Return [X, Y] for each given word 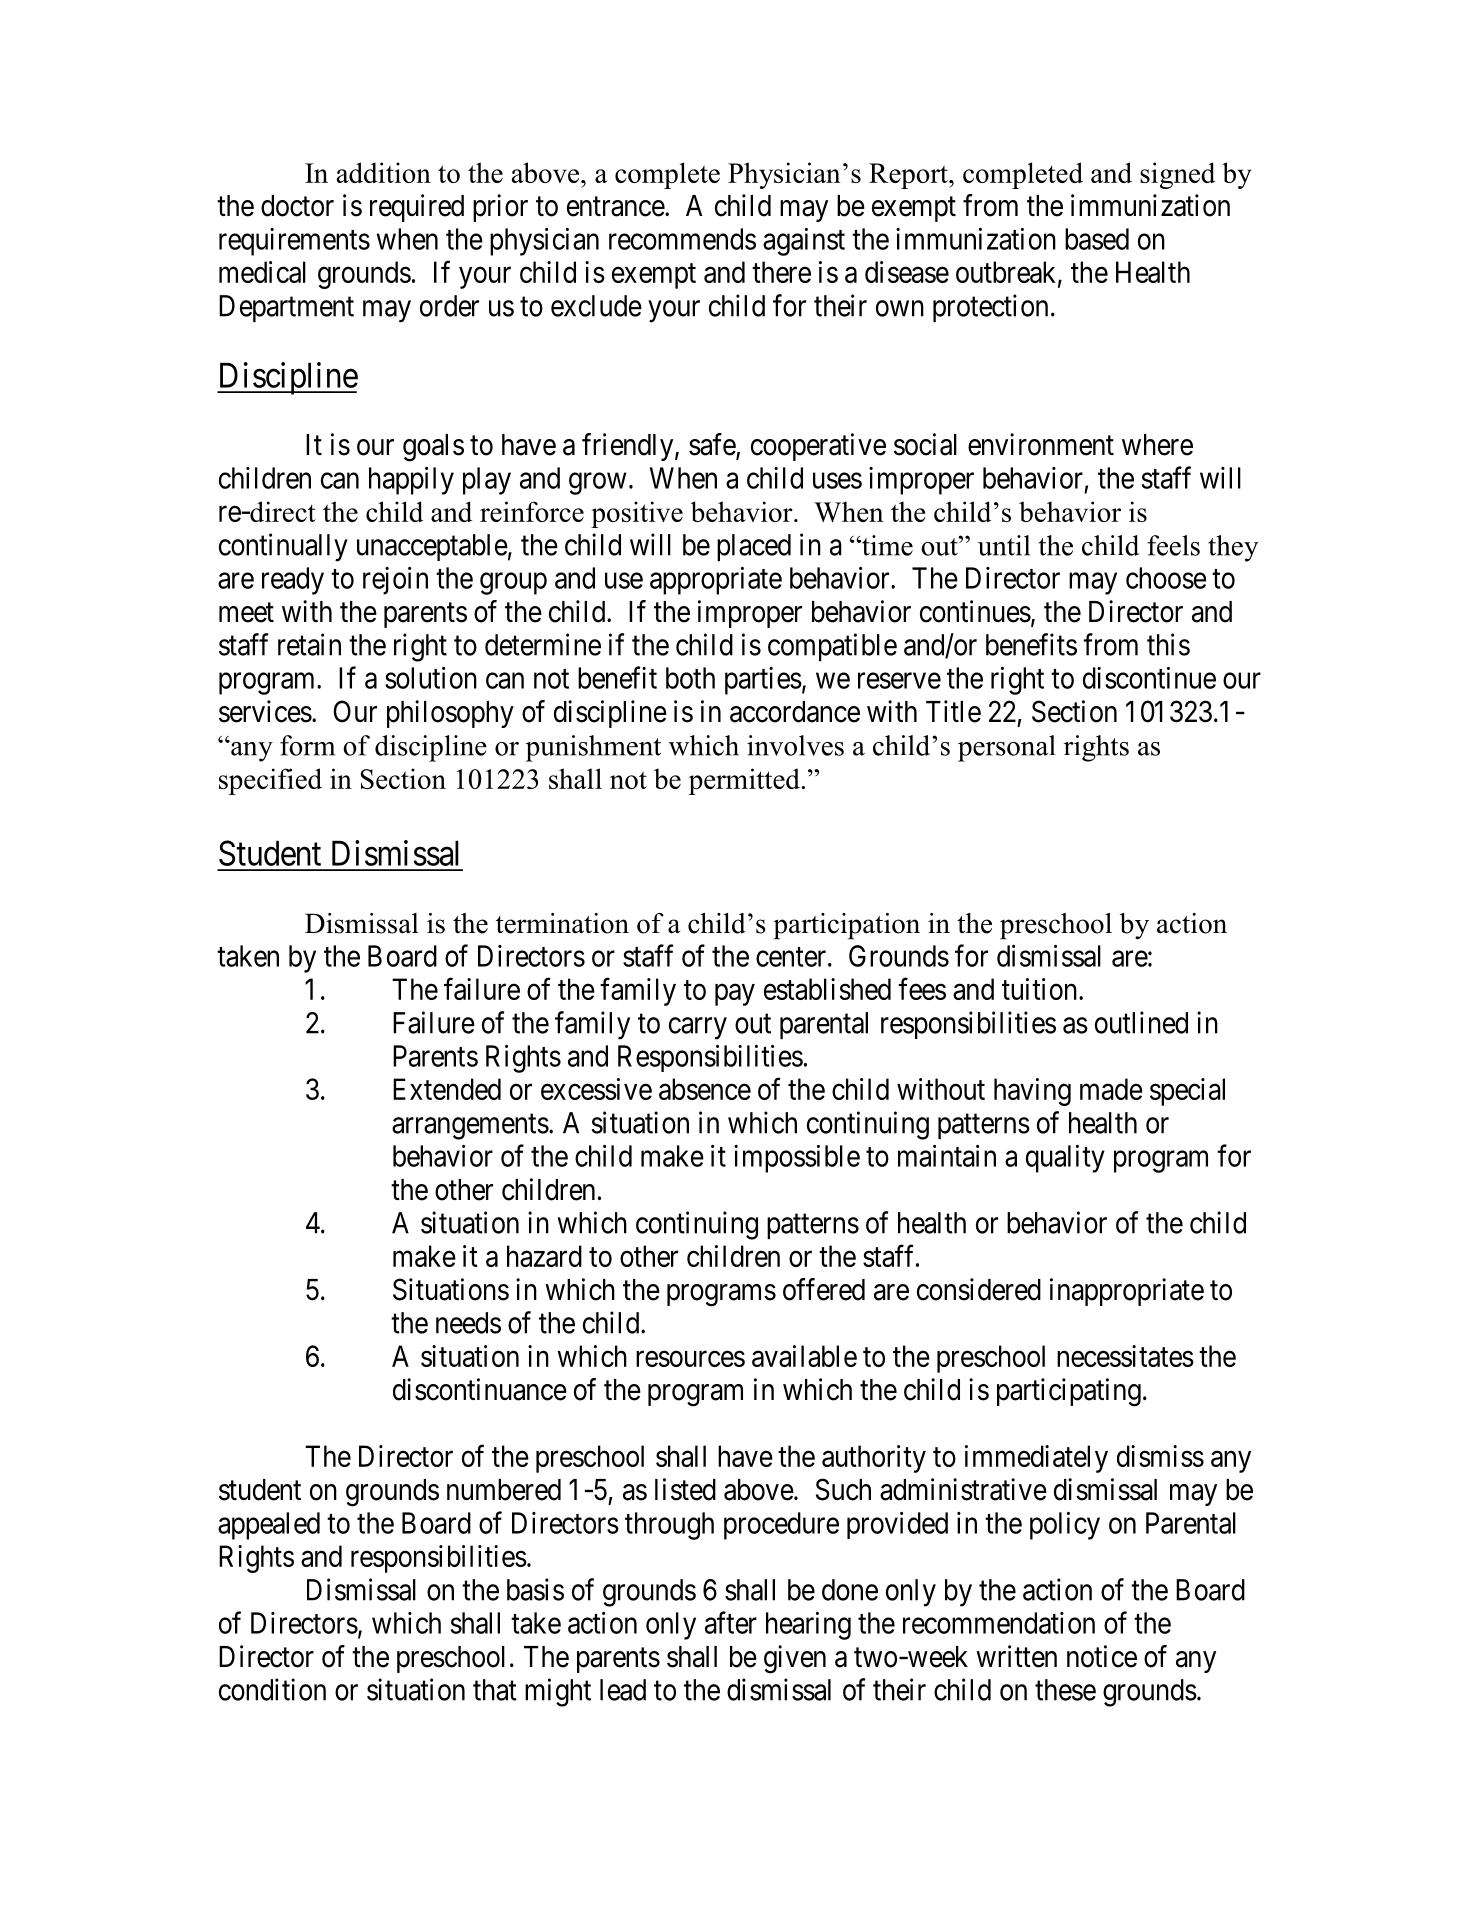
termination [562, 923]
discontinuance [480, 1389]
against [804, 242]
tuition [1041, 989]
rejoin [395, 581]
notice [1102, 1656]
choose [1166, 578]
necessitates [1125, 1356]
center [792, 957]
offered [824, 1289]
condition [272, 1689]
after [731, 1622]
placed [754, 547]
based [1097, 239]
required [417, 208]
